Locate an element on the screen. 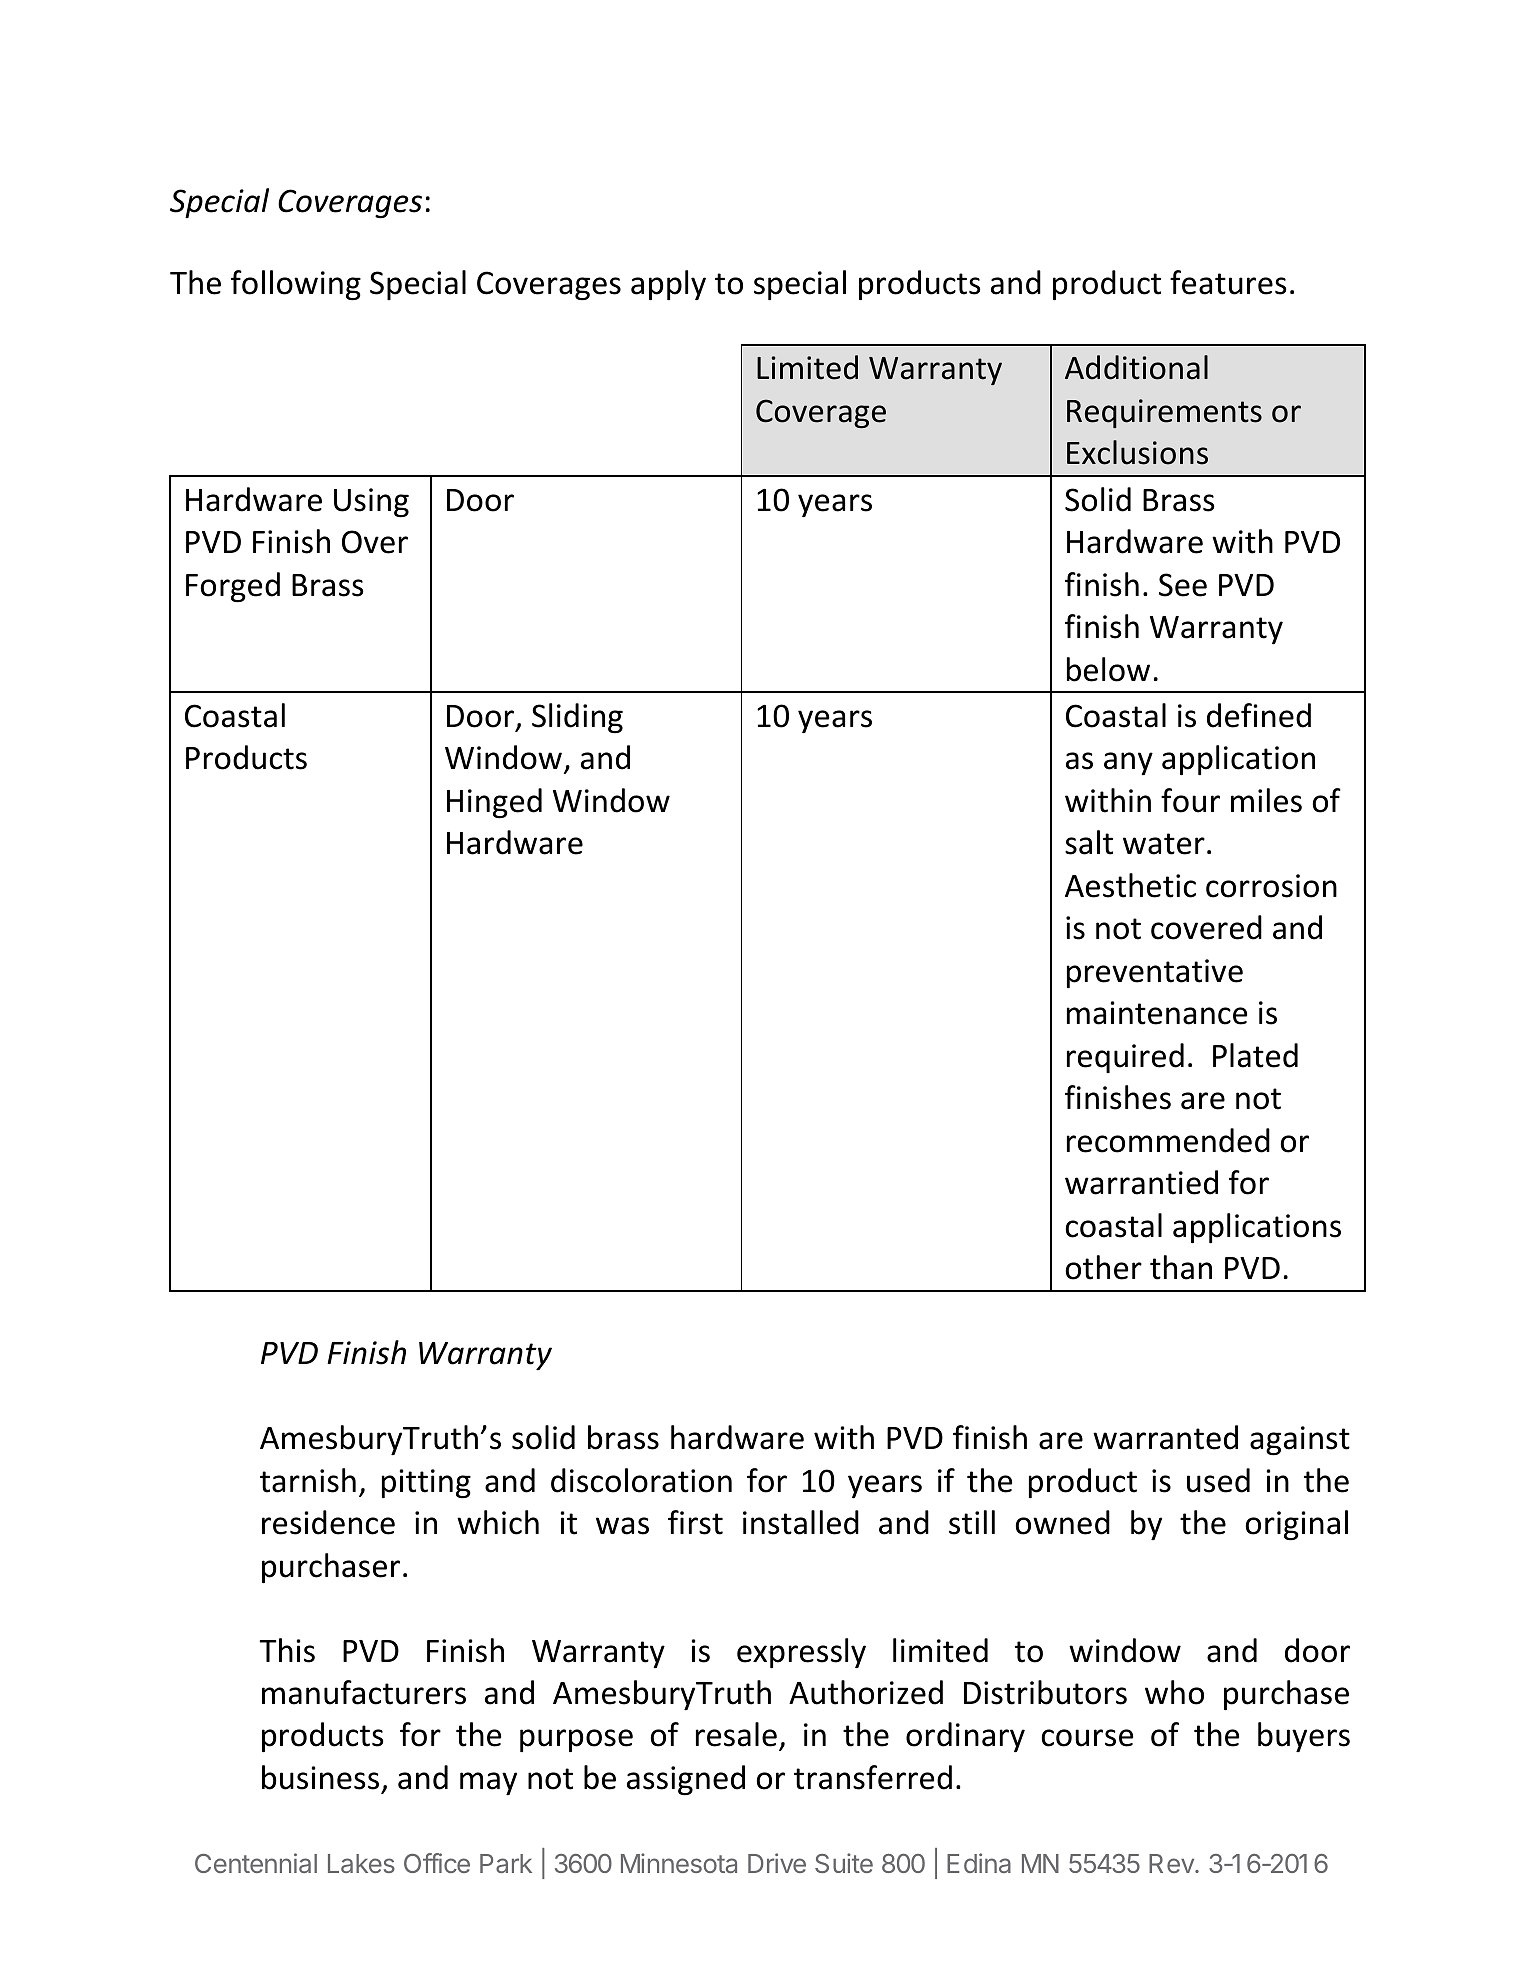 This screenshot has height=1968, width=1521. required is located at coordinates (1125, 1058).
